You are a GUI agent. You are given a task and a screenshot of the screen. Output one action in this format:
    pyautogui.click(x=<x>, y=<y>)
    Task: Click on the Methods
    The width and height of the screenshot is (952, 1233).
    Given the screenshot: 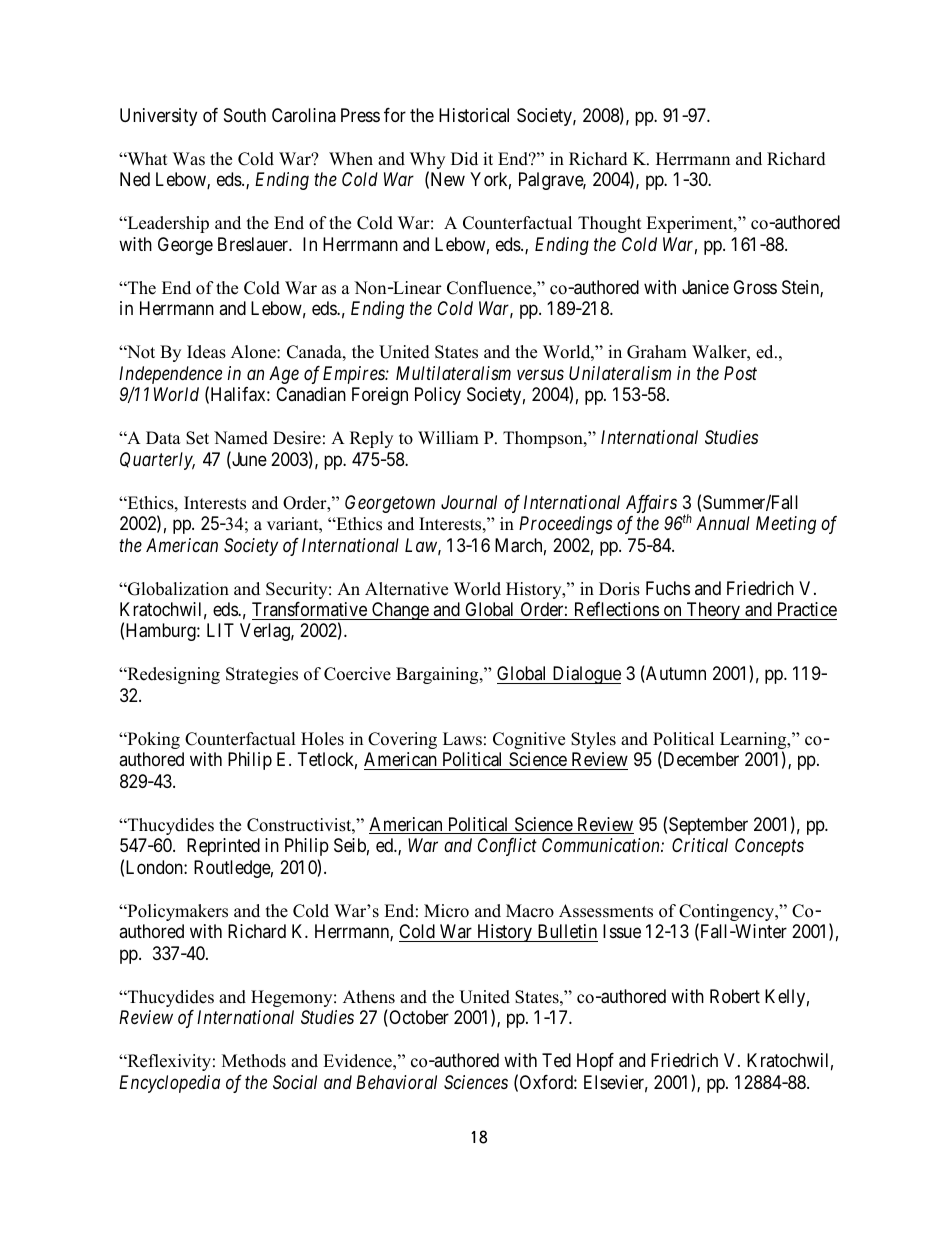 What is the action you would take?
    pyautogui.click(x=254, y=1061)
